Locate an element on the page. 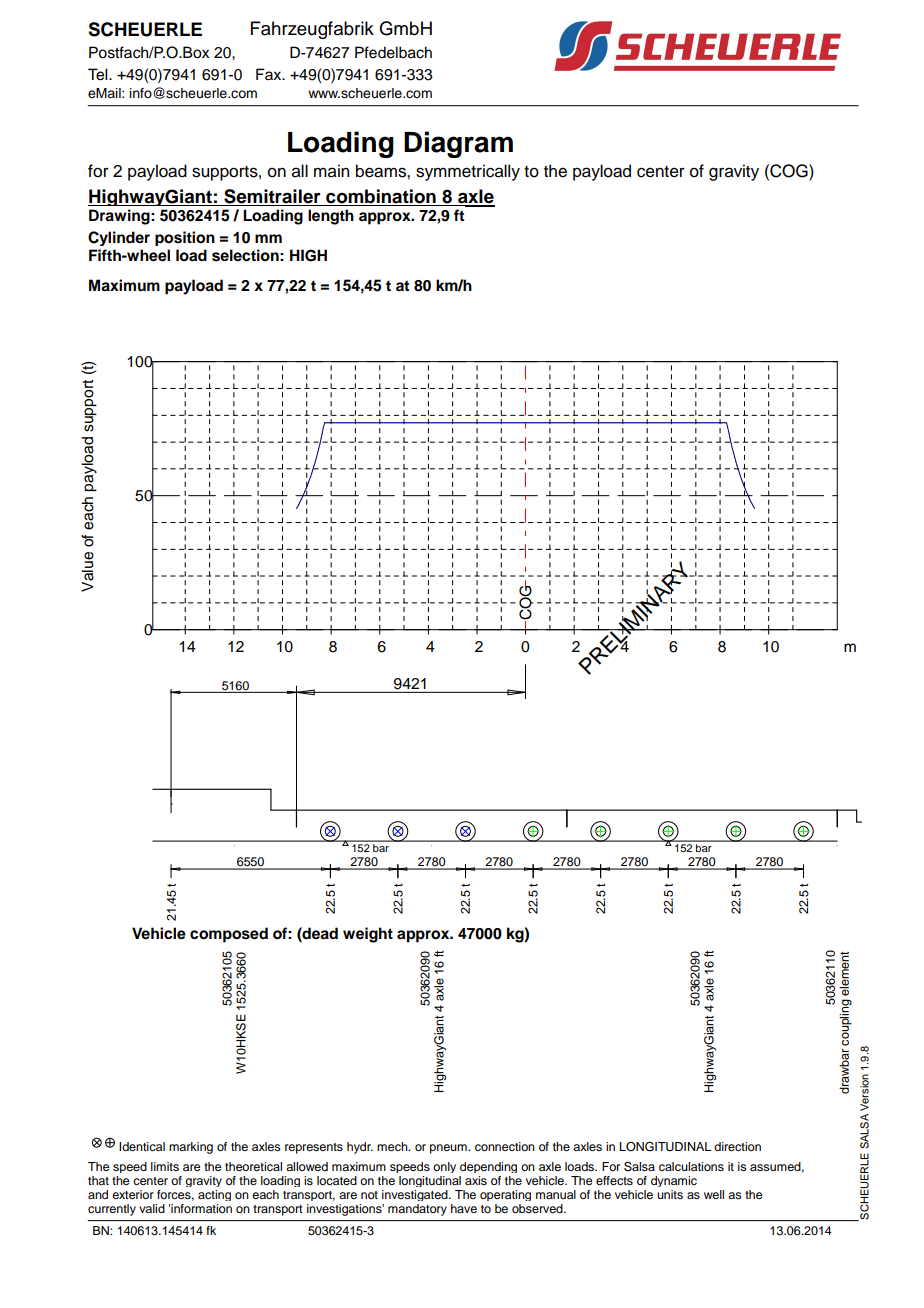 This document has width=924, height=1308. Diagram is located at coordinates (458, 144).
